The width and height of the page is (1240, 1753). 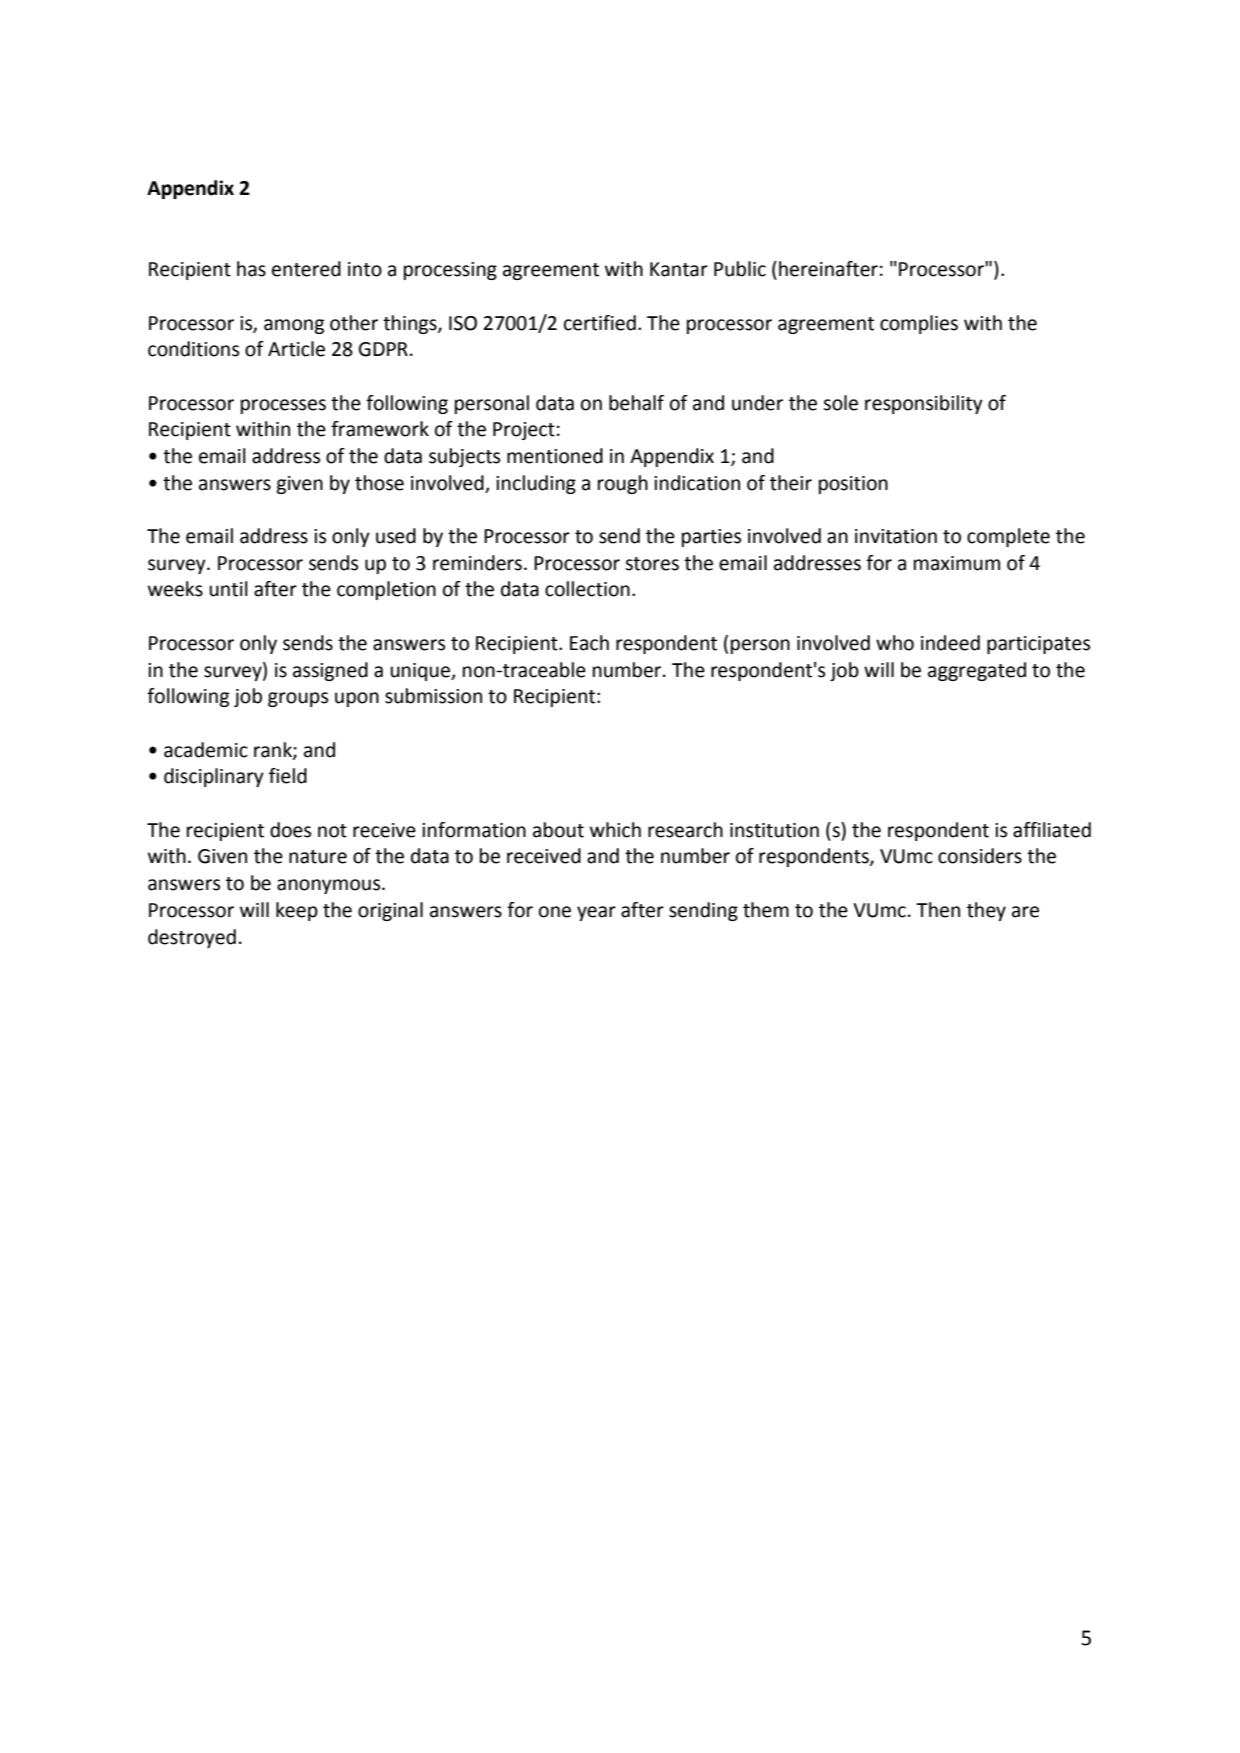 I want to click on entered, so click(x=306, y=269).
